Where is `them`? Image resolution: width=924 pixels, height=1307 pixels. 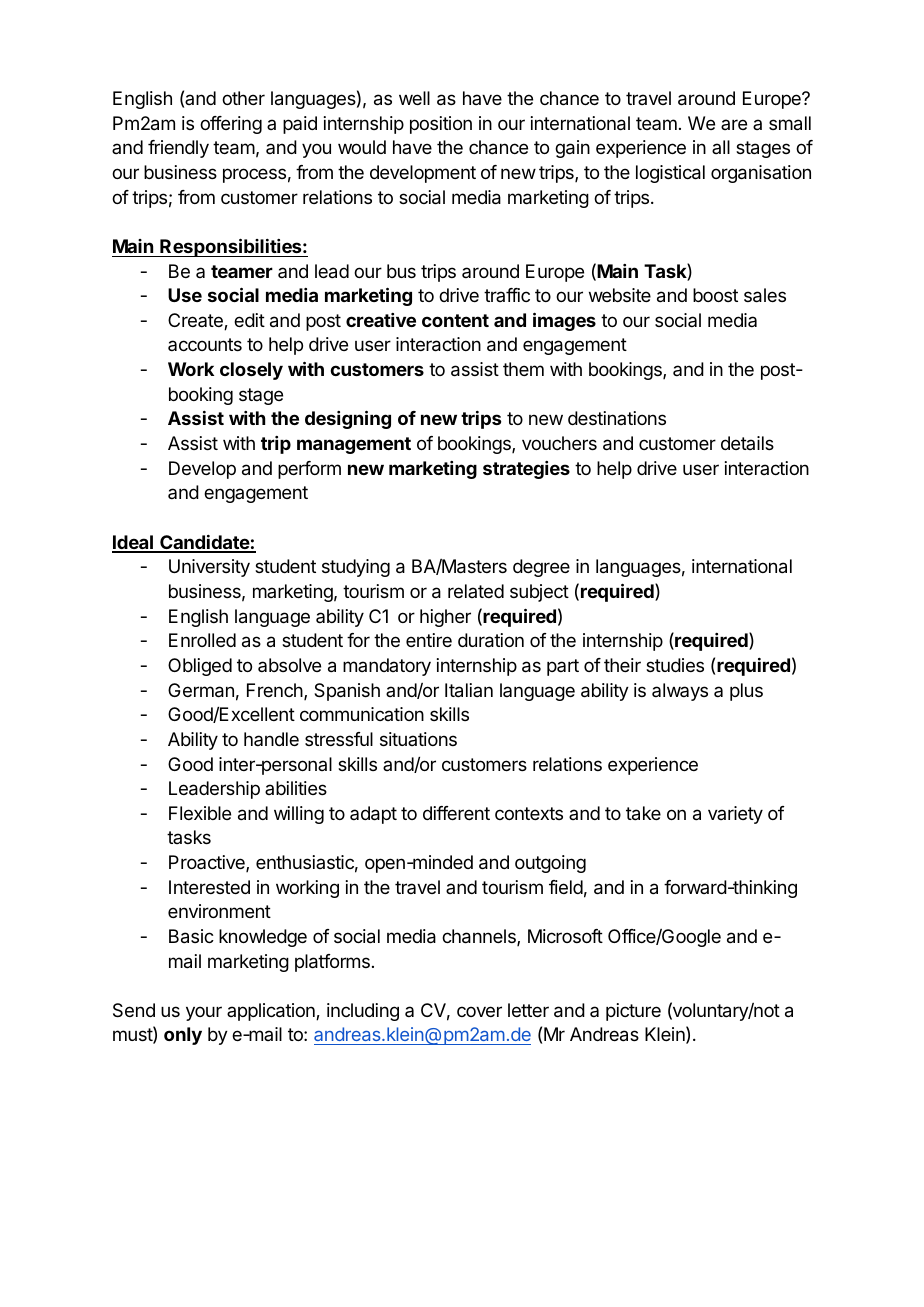
them is located at coordinates (523, 369).
